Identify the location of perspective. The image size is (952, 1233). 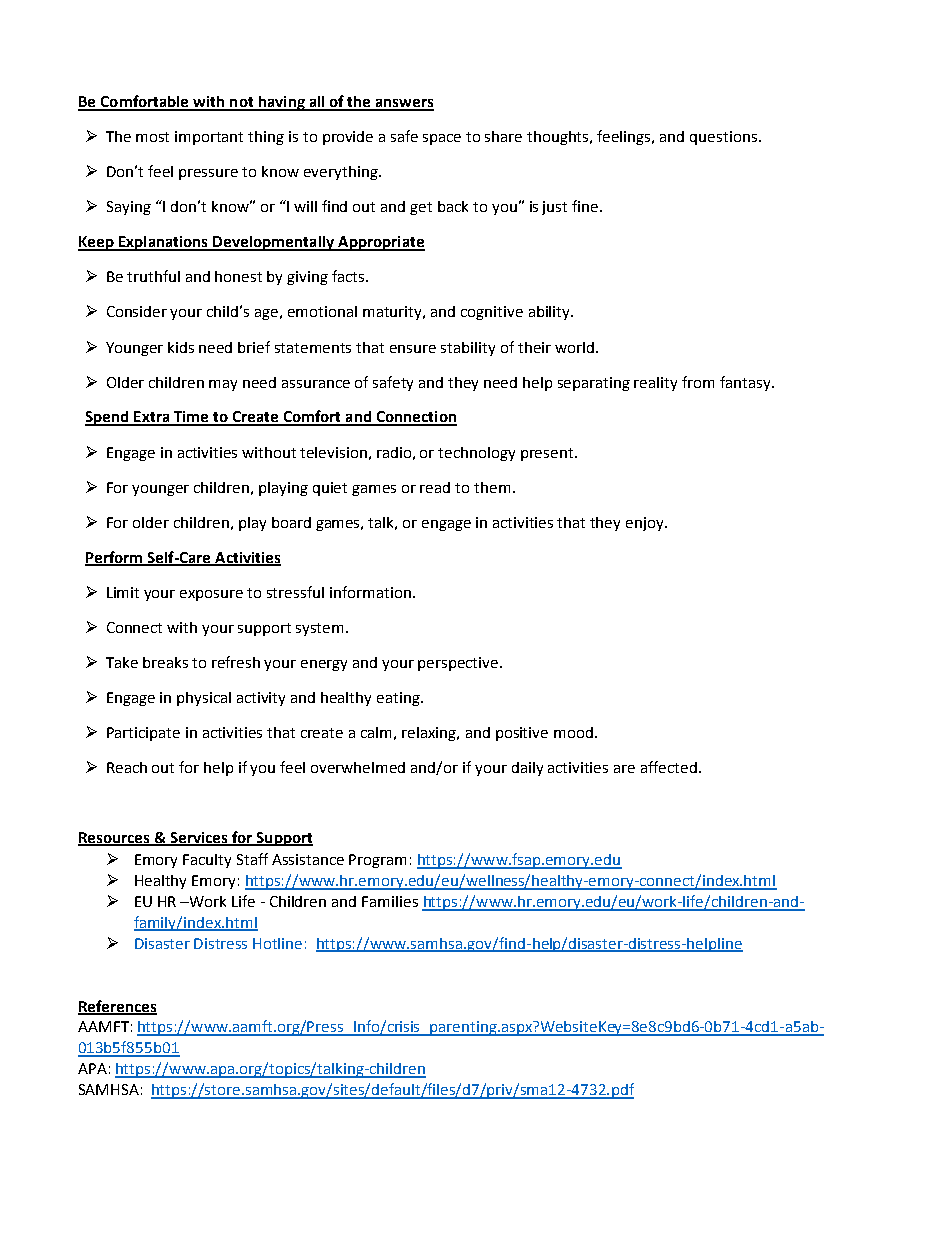
(459, 664).
